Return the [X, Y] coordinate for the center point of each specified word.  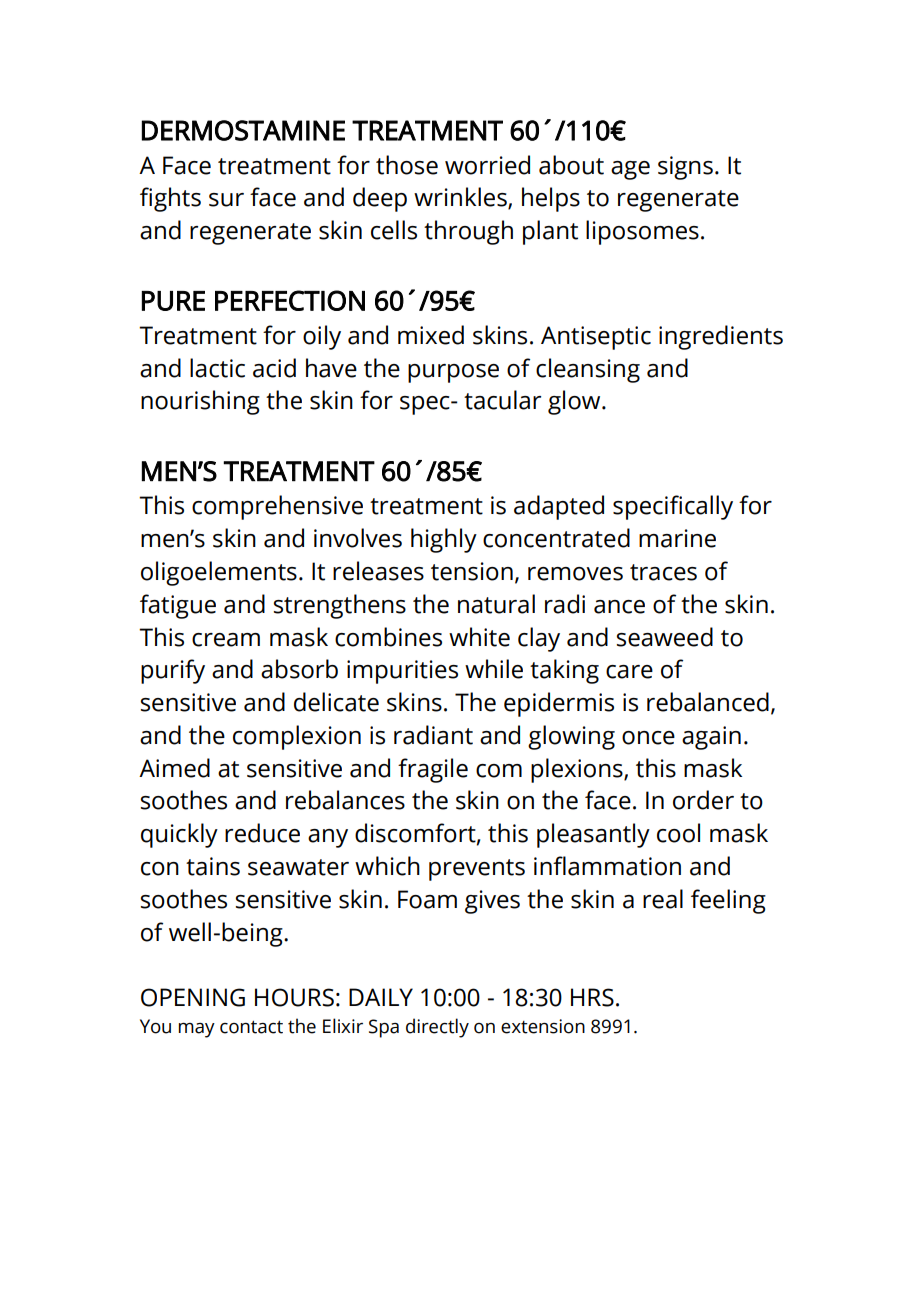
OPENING [193, 997]
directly [437, 1028]
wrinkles [461, 198]
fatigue [178, 606]
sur [226, 200]
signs [685, 168]
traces [663, 572]
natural [496, 604]
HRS [592, 997]
